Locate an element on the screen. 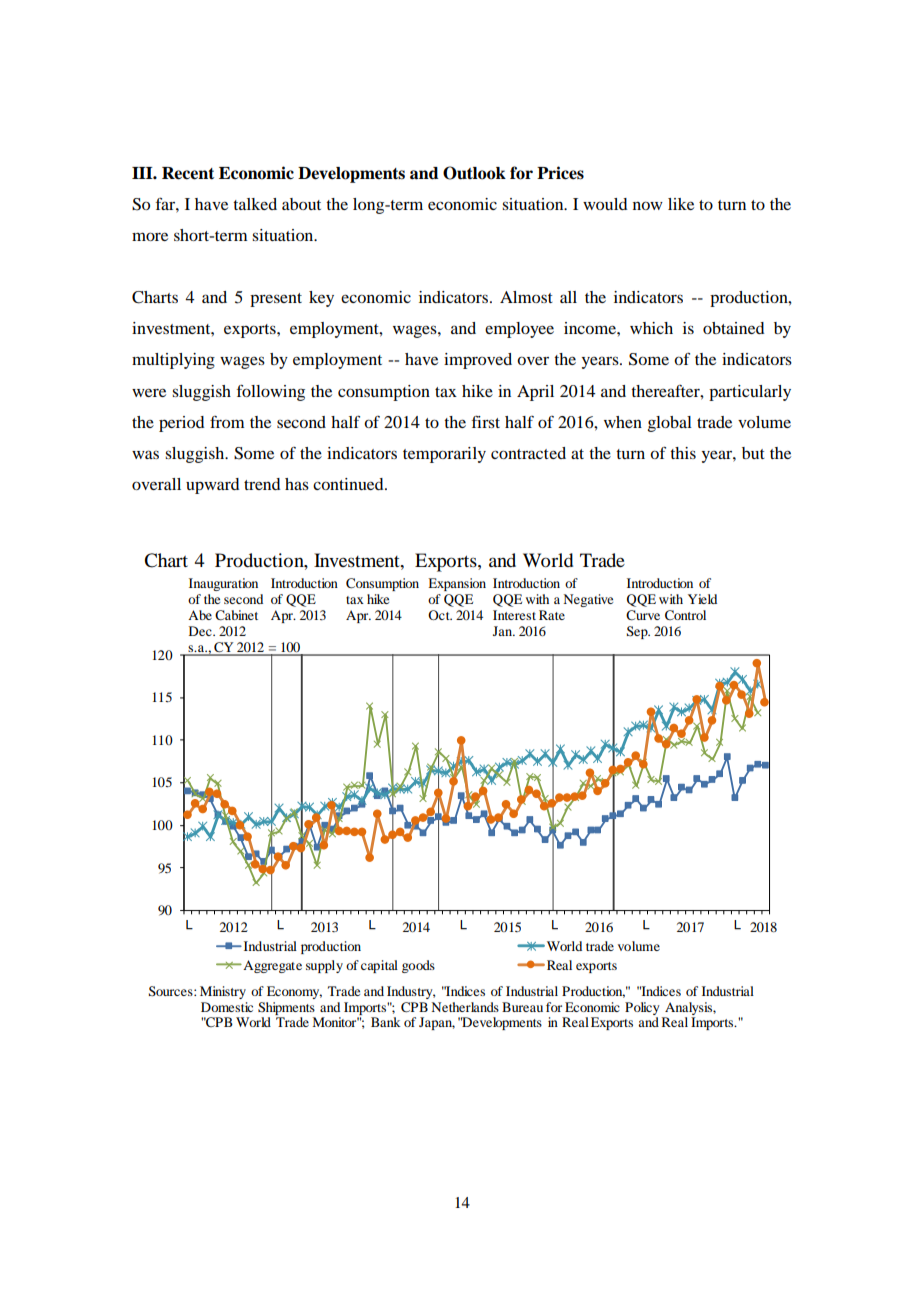 The image size is (924, 1308). talked is located at coordinates (255, 204).
